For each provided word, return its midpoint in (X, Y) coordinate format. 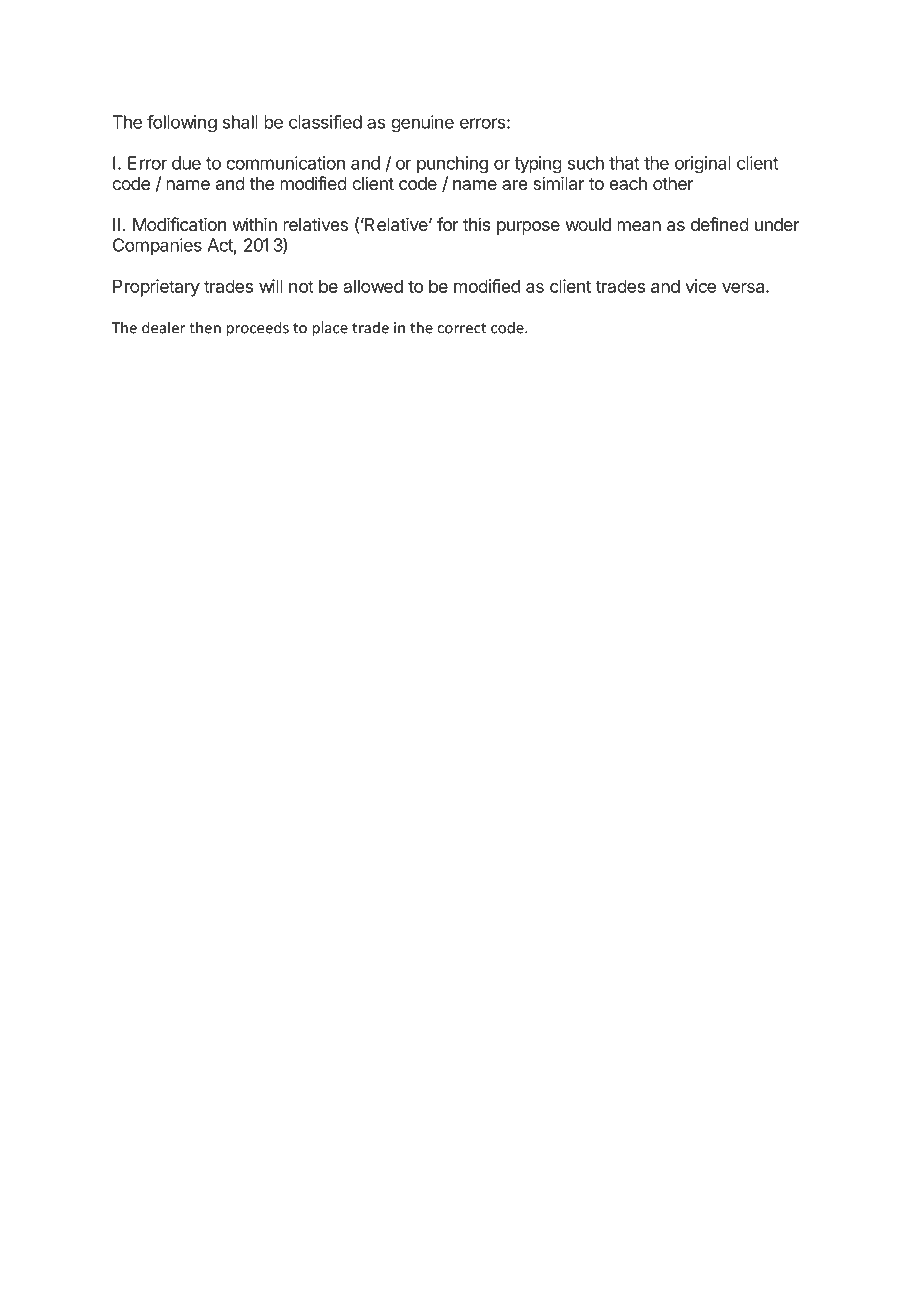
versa (744, 288)
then (205, 327)
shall (240, 122)
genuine (422, 124)
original (703, 165)
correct (461, 328)
